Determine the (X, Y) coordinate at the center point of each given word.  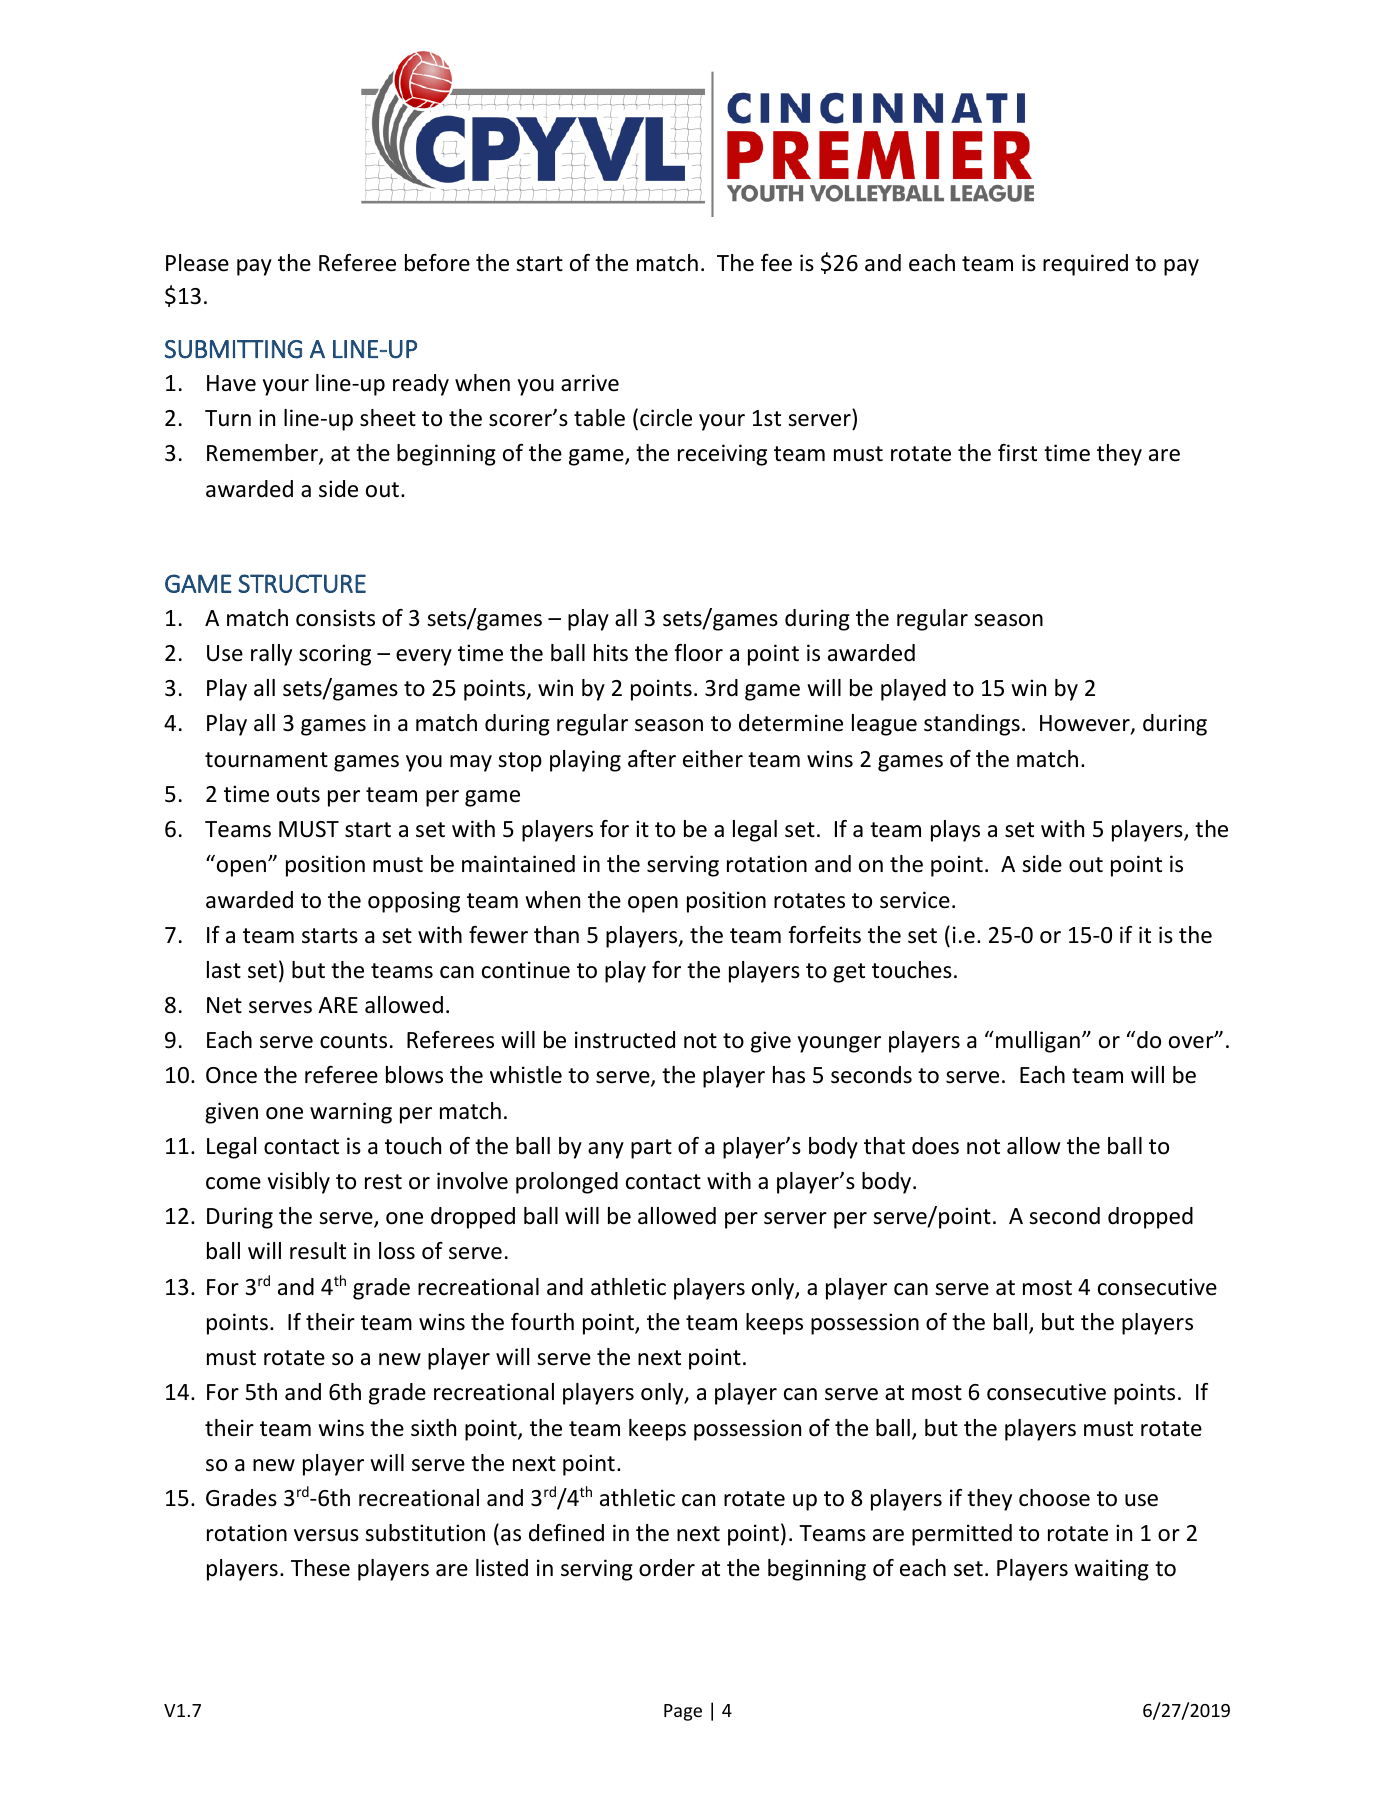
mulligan (1038, 1042)
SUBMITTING (233, 349)
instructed (625, 1040)
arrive (590, 383)
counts (353, 1041)
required (1085, 265)
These (320, 1568)
